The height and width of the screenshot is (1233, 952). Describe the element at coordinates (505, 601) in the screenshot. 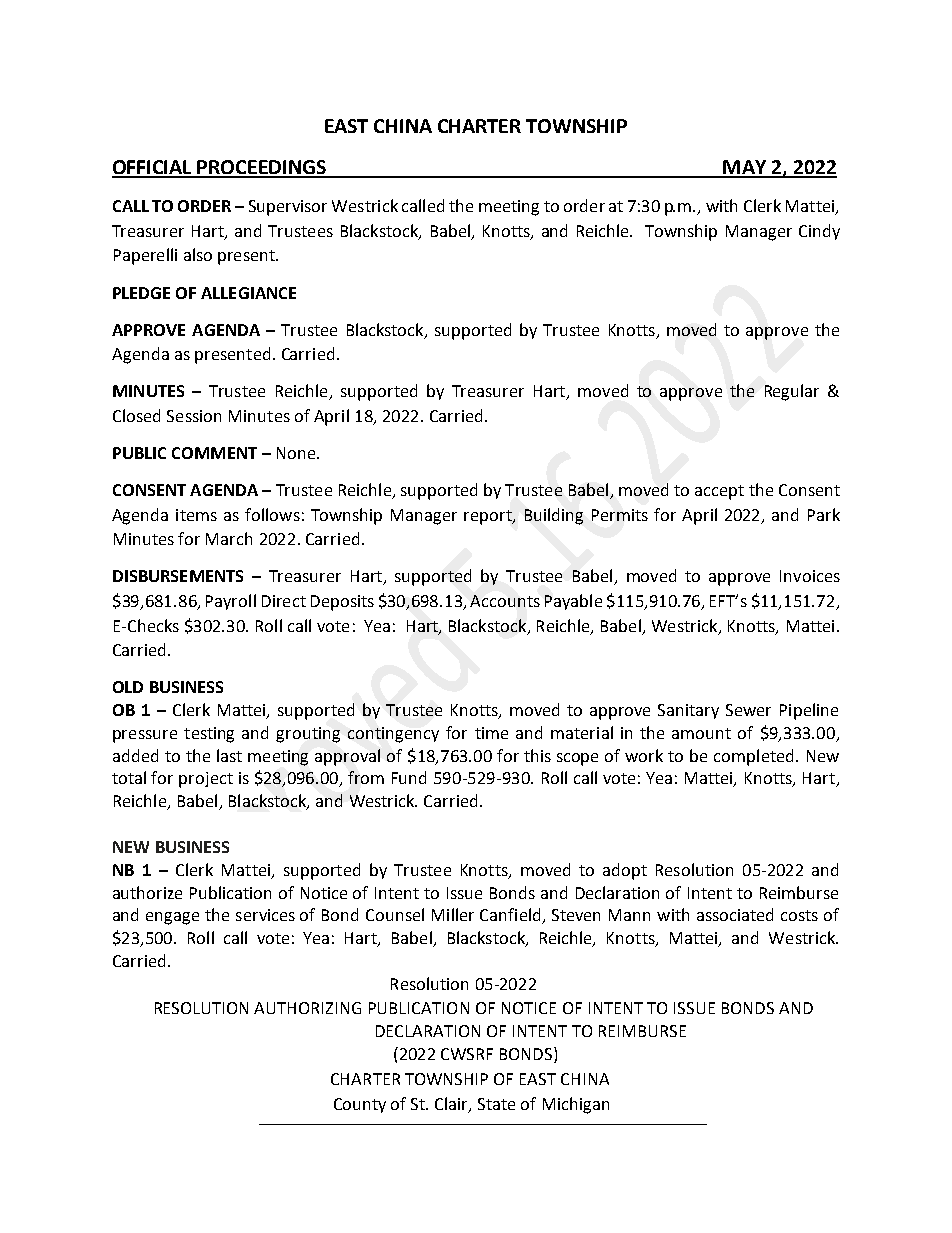

I see `Accounts` at that location.
